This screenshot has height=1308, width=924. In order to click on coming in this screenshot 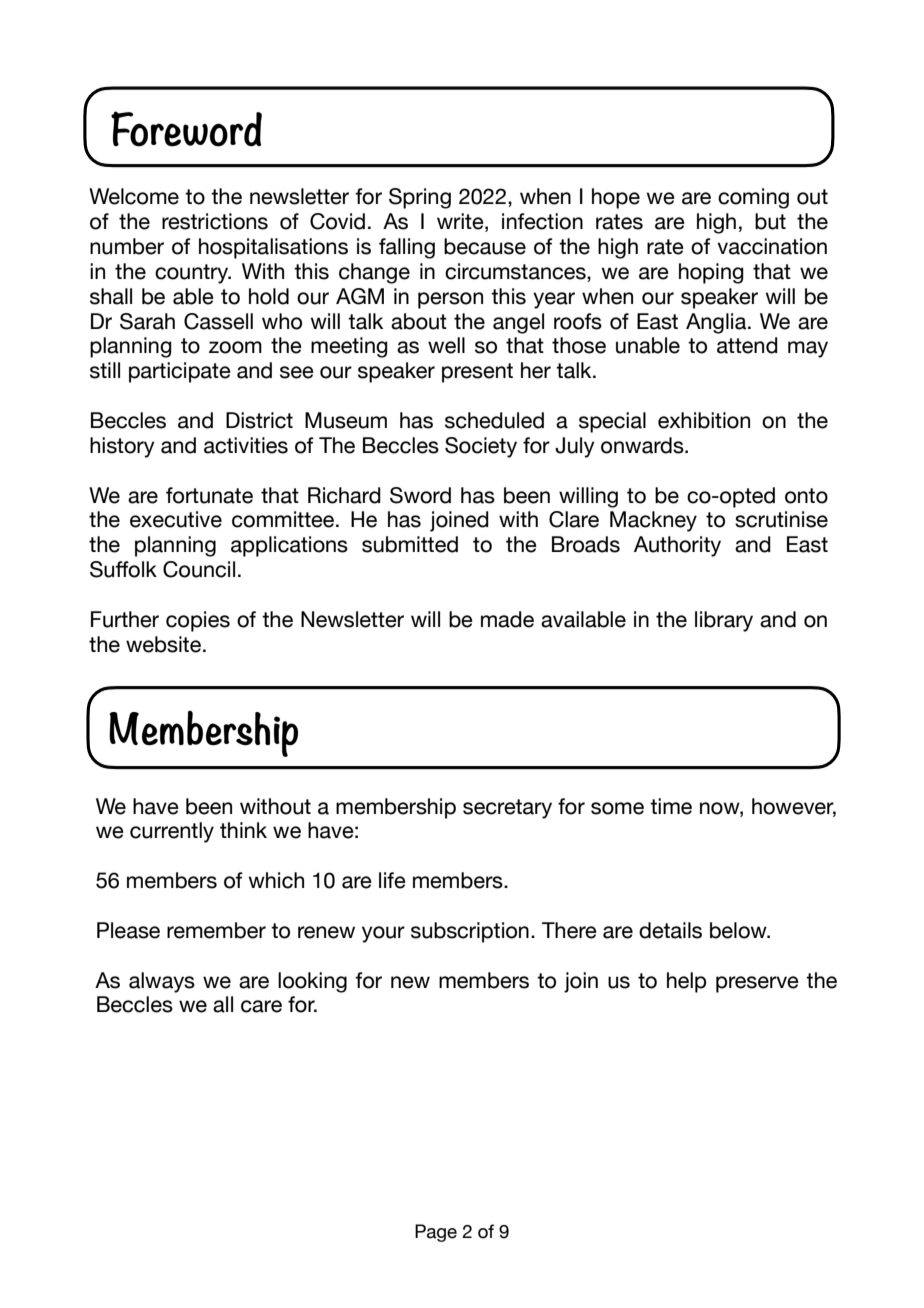, I will do `click(753, 198)`.
